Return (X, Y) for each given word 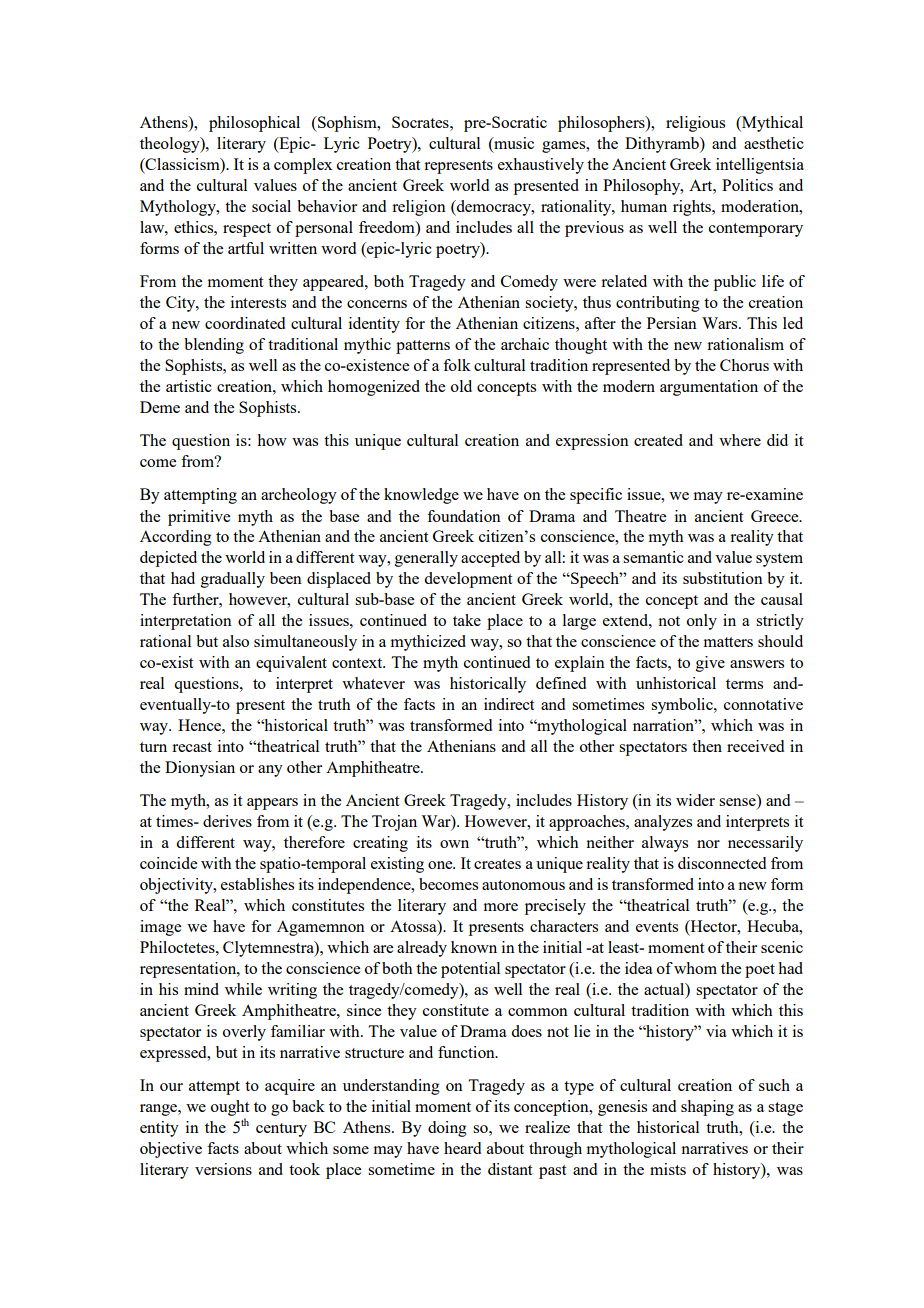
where (740, 440)
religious (695, 124)
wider (695, 800)
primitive (199, 518)
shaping (707, 1108)
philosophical (254, 124)
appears (272, 804)
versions (223, 1169)
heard (462, 1148)
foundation (464, 516)
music (513, 143)
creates (497, 864)
